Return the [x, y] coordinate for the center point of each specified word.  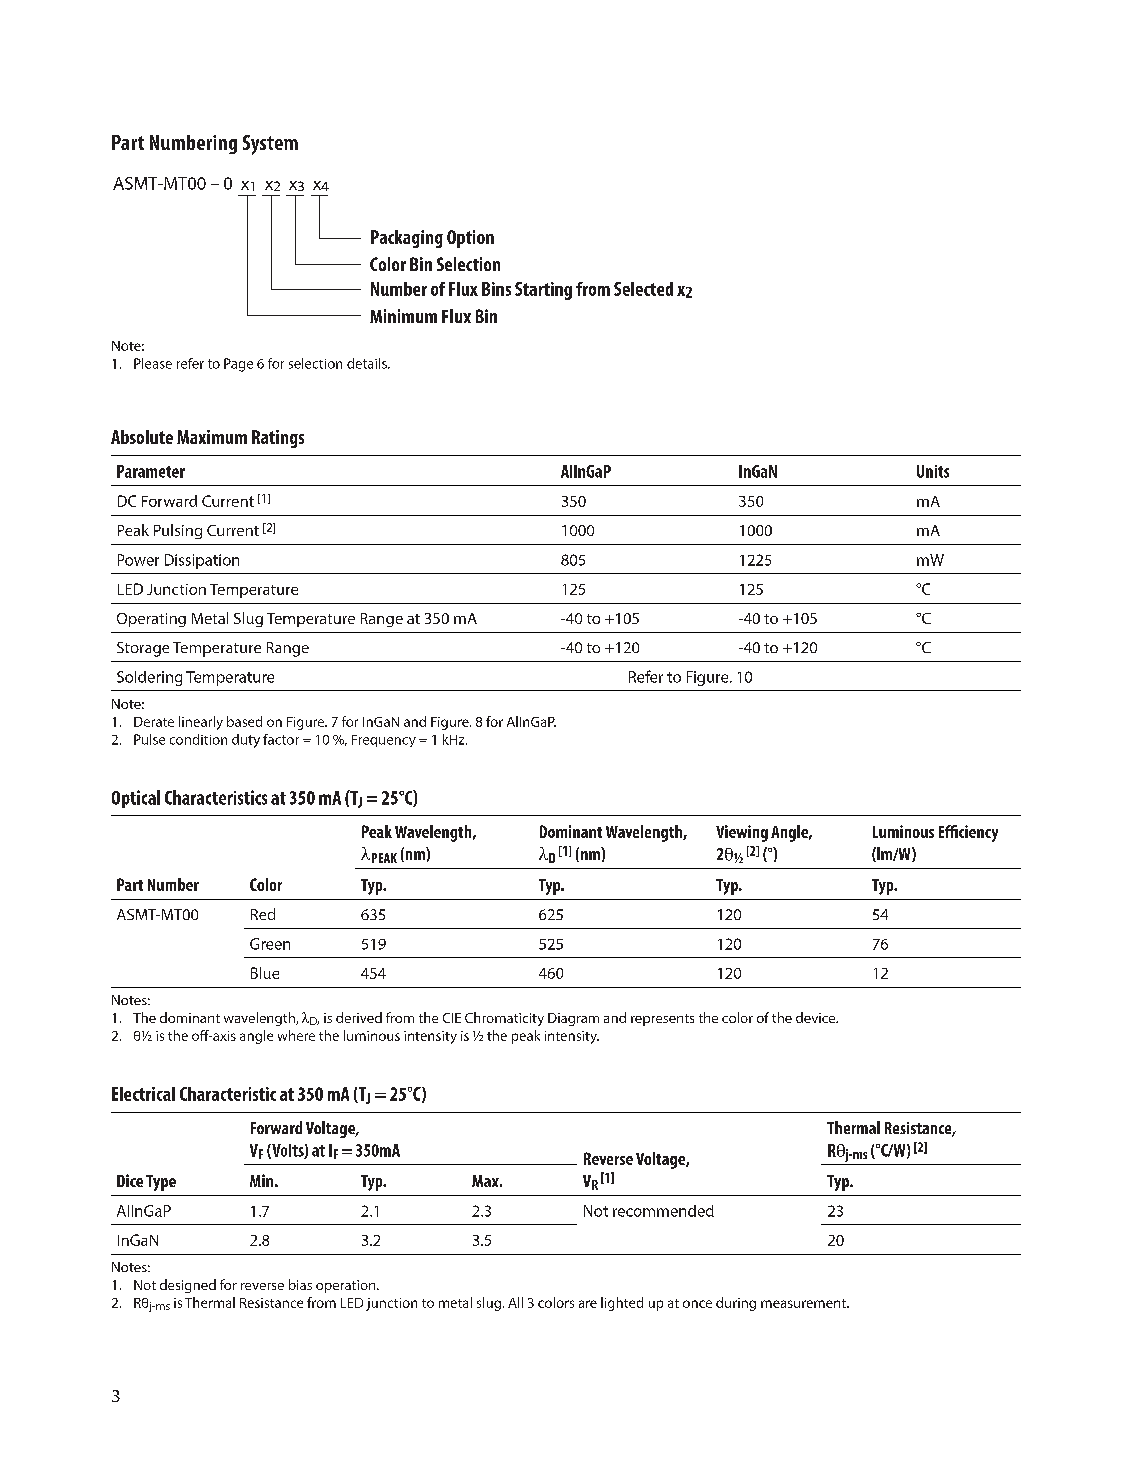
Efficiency [968, 833]
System [270, 145]
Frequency [384, 741]
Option [470, 239]
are [588, 1304]
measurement [804, 1303]
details [368, 363]
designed [188, 1286]
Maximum [212, 437]
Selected [643, 289]
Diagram [573, 1019]
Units [933, 471]
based [244, 721]
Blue [265, 973]
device [817, 1017]
